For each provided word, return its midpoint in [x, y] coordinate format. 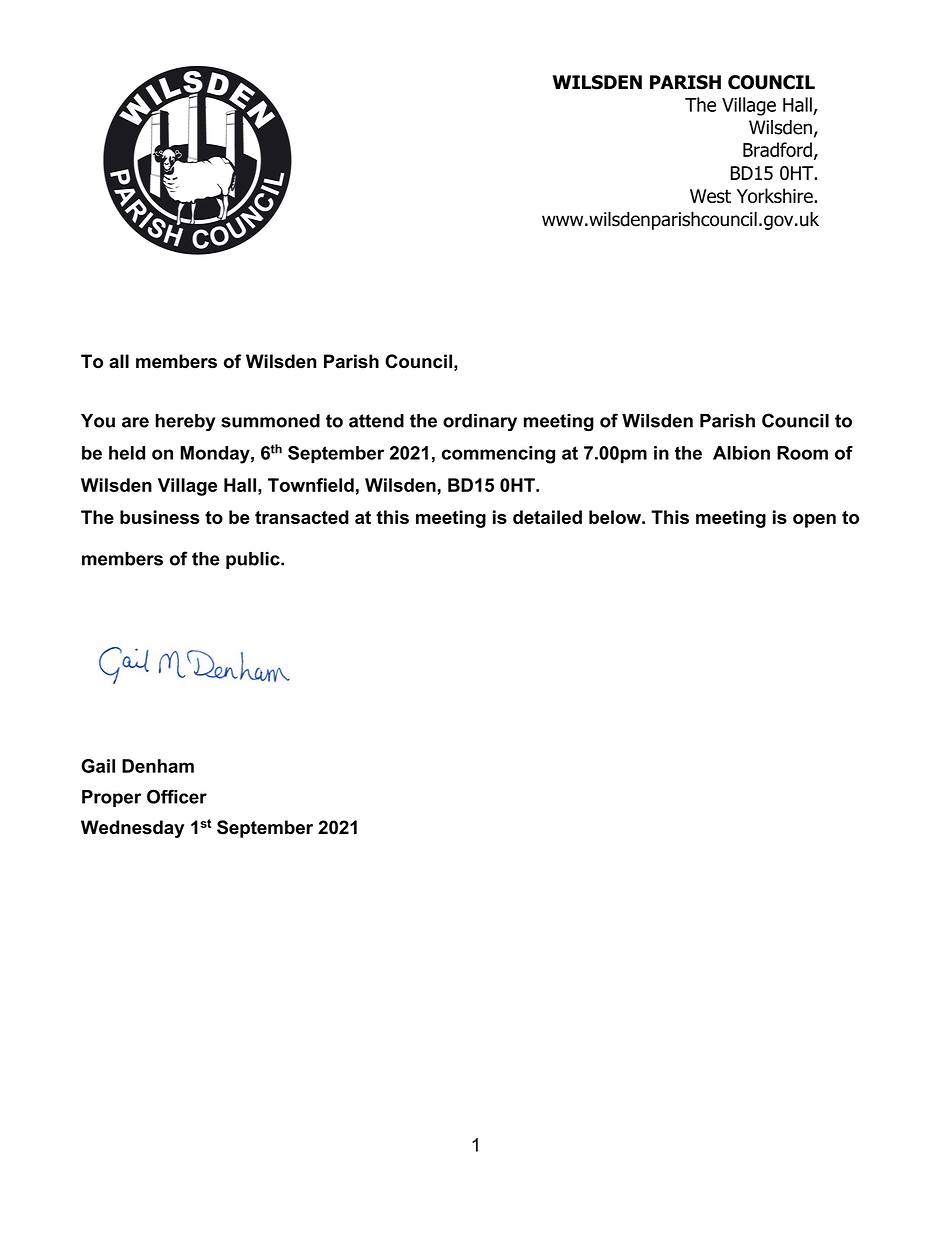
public [254, 560]
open [814, 521]
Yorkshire [776, 195]
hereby [185, 423]
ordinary [480, 423]
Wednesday [132, 829]
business [160, 517]
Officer [177, 796]
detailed [547, 517]
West [710, 196]
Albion [741, 453]
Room [802, 453]
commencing [498, 455]
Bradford [777, 149]
